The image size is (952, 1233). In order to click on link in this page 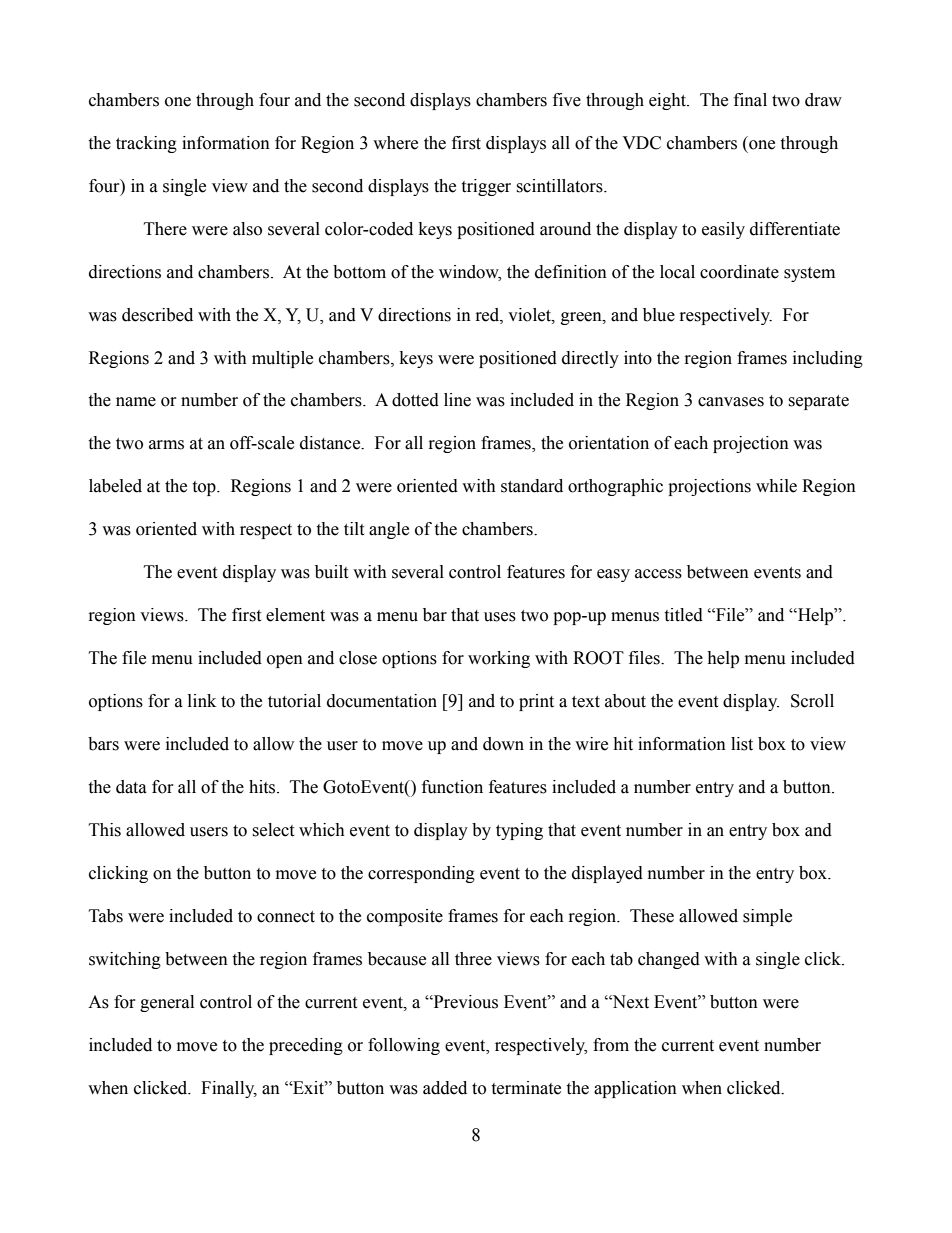, I will do `click(202, 700)`.
